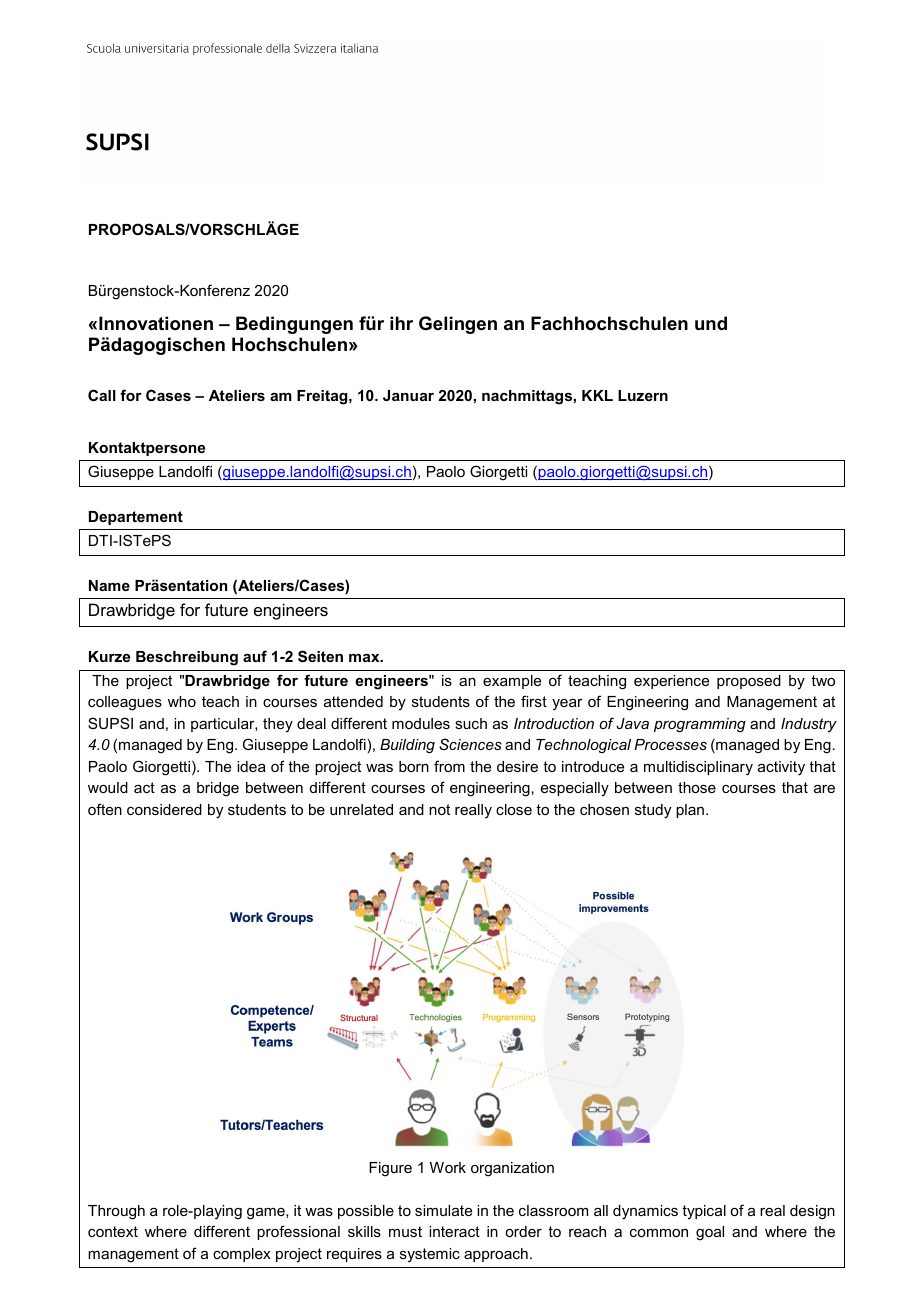  Describe the element at coordinates (448, 1167) in the screenshot. I see `Work` at that location.
